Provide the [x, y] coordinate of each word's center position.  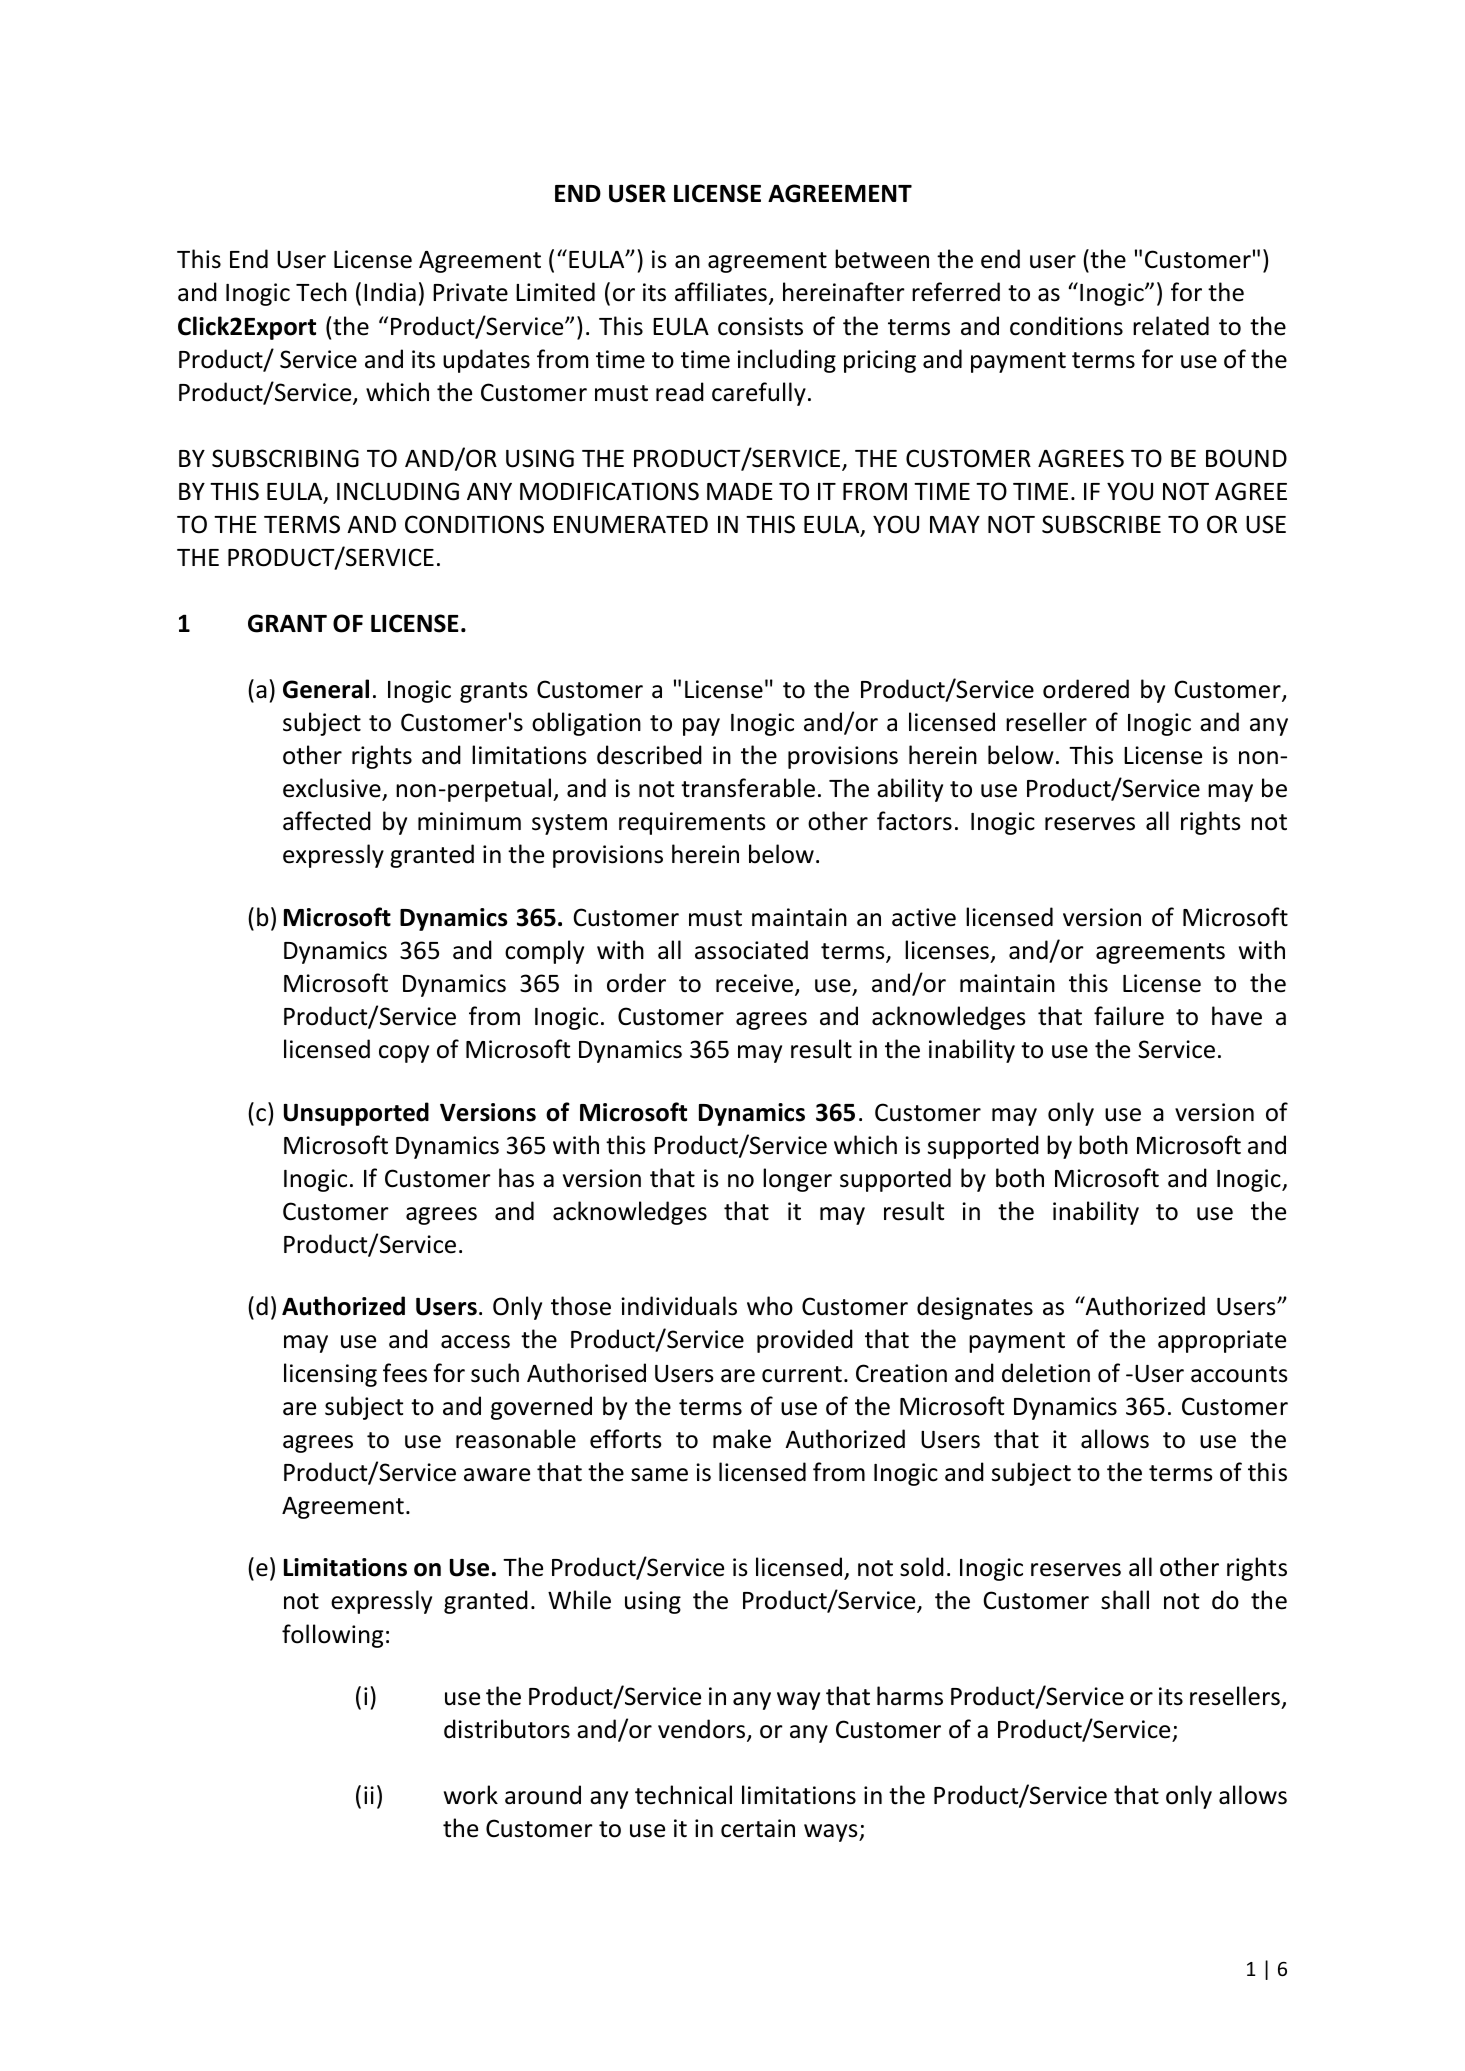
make [742, 1439]
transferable [748, 788]
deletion [1046, 1373]
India [390, 292]
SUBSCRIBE [1101, 524]
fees [405, 1373]
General [326, 689]
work [471, 1795]
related [1171, 326]
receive [756, 984]
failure [1129, 1016]
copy [404, 1054]
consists [760, 326]
